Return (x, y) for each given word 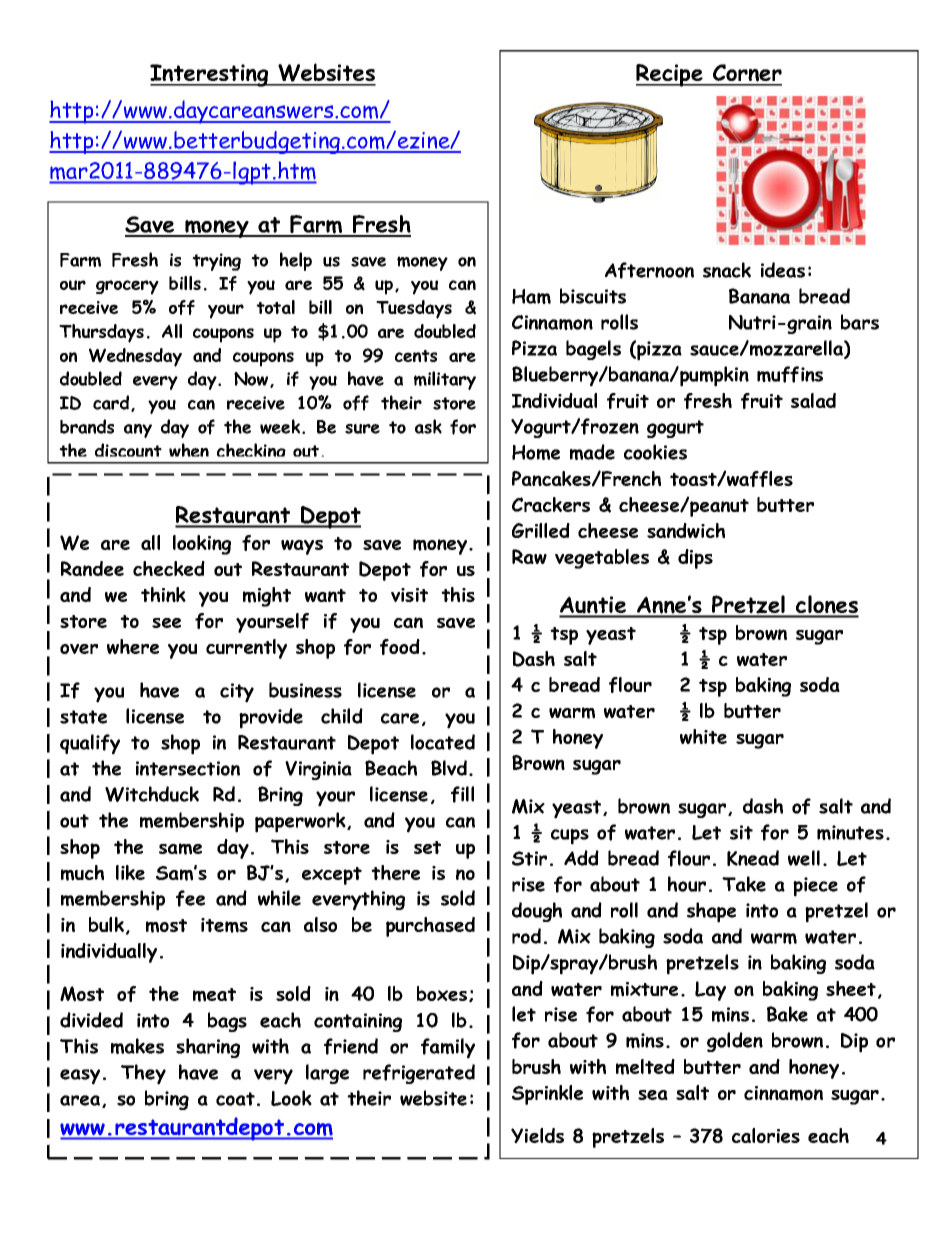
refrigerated (419, 1074)
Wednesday (135, 357)
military (445, 380)
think (163, 594)
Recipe (670, 75)
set (427, 847)
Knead (753, 858)
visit (409, 595)
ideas (783, 270)
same (180, 849)
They (143, 1074)
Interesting (210, 75)
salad (813, 400)
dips (695, 559)
